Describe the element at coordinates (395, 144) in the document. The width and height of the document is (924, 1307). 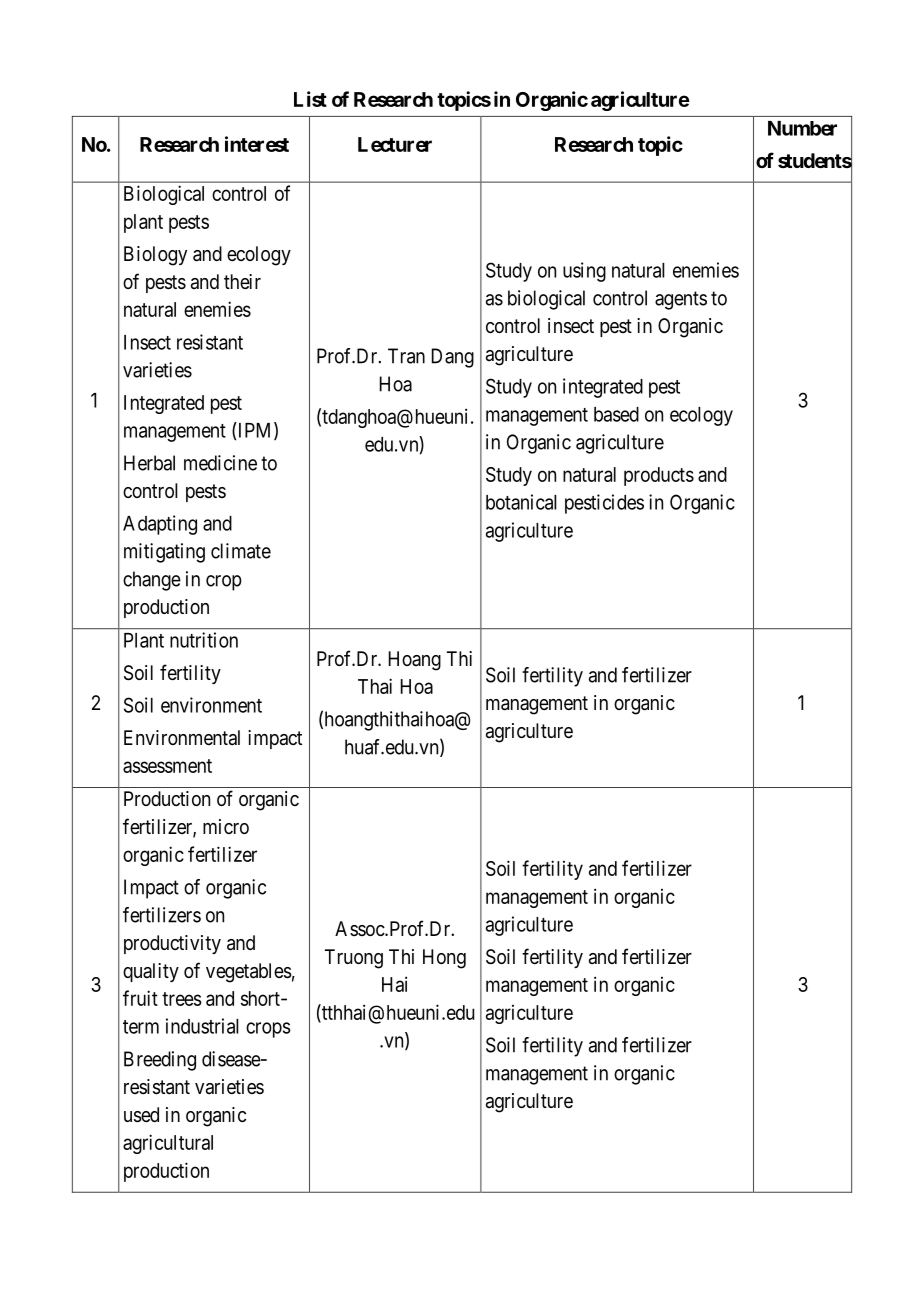
I see `Lecturer` at that location.
